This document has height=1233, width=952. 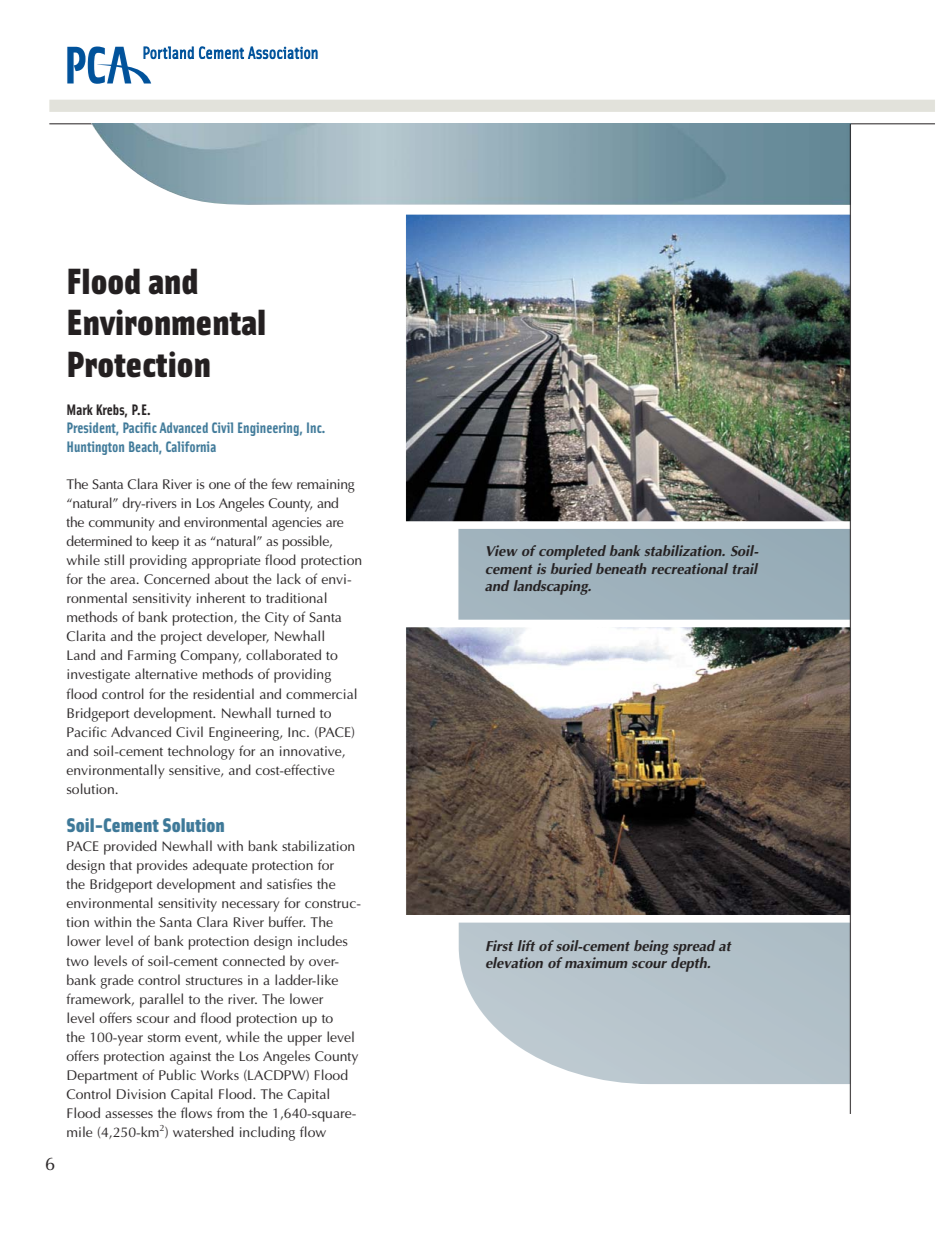 What do you see at coordinates (621, 568) in the document?
I see `beneath` at bounding box center [621, 568].
